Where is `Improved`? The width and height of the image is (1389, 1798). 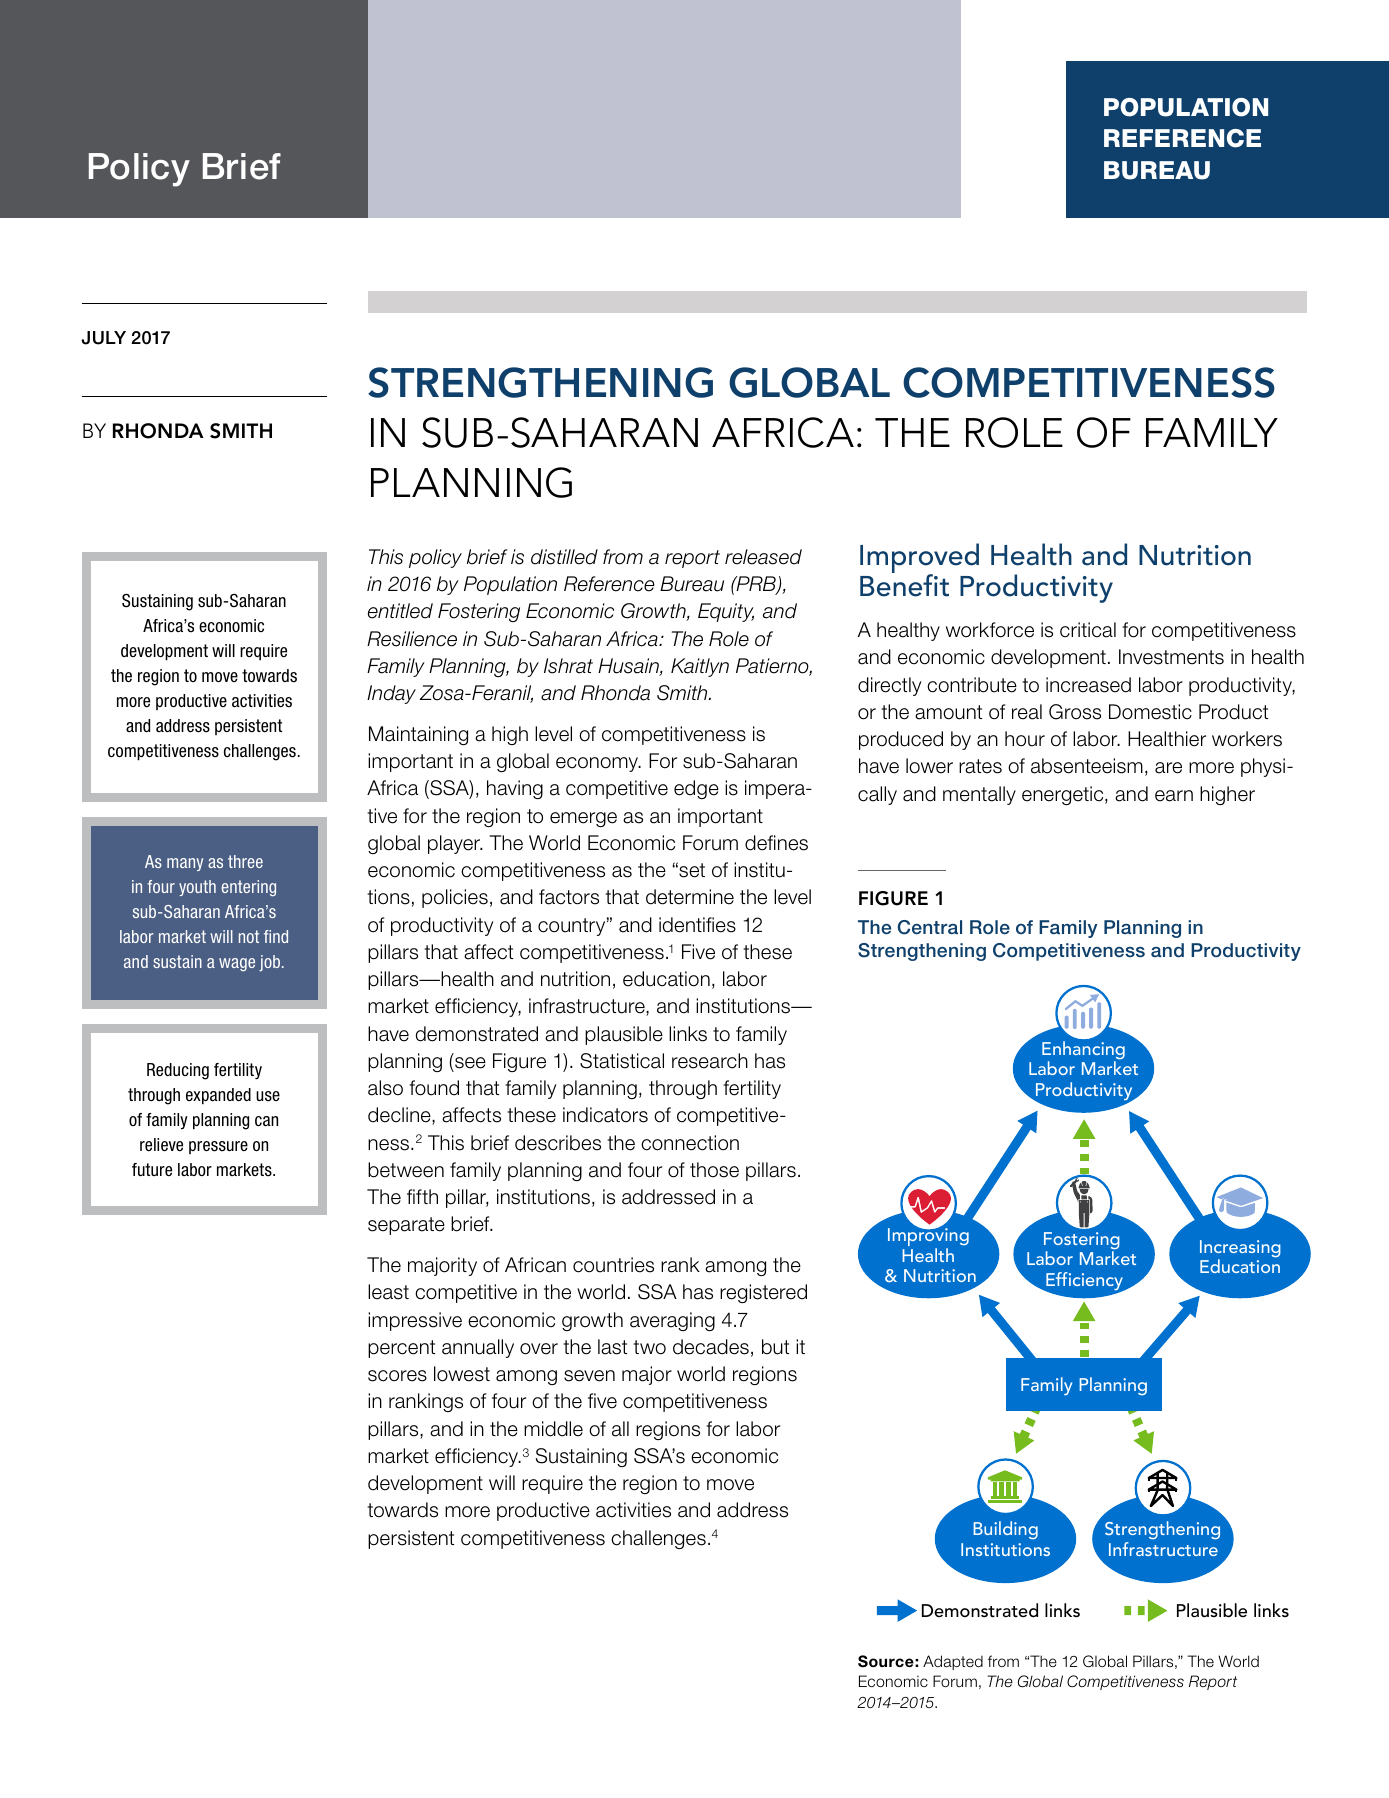
Improved is located at coordinates (919, 559).
